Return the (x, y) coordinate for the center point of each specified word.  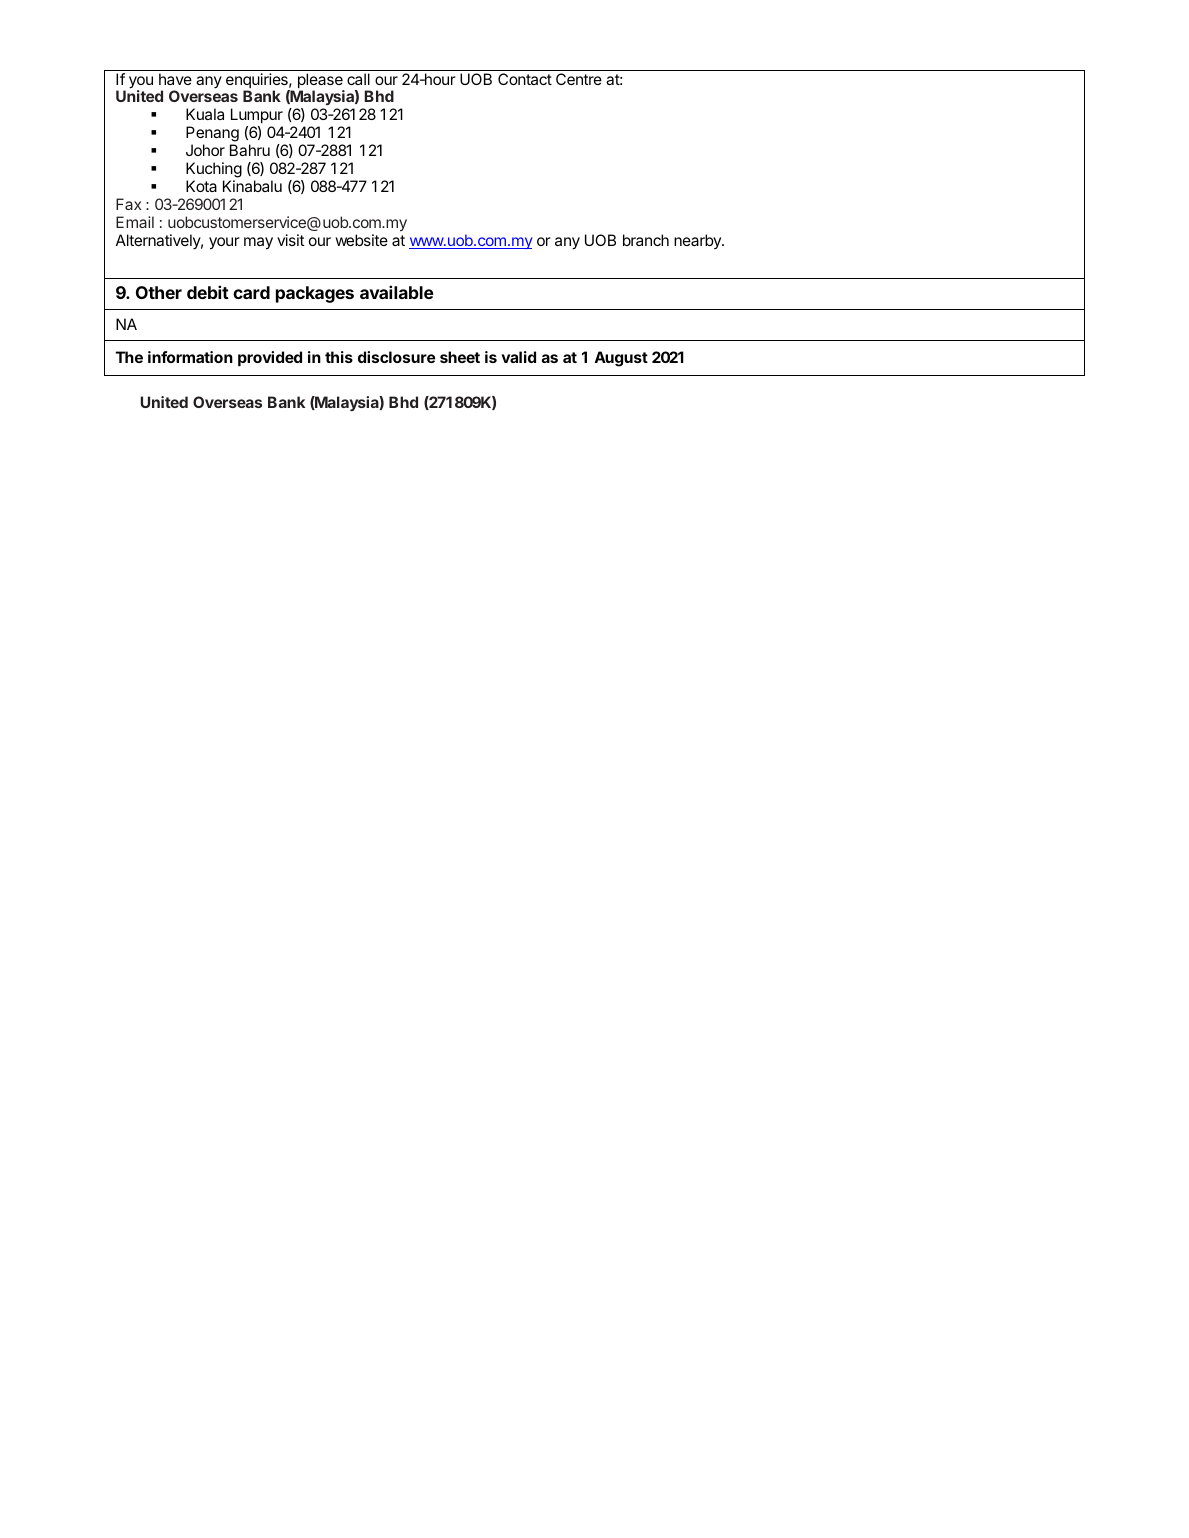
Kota (201, 186)
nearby (698, 241)
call (358, 79)
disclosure (396, 357)
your (224, 243)
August (621, 359)
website (361, 240)
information (190, 357)
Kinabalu (252, 186)
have (175, 79)
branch (646, 240)
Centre (579, 79)
